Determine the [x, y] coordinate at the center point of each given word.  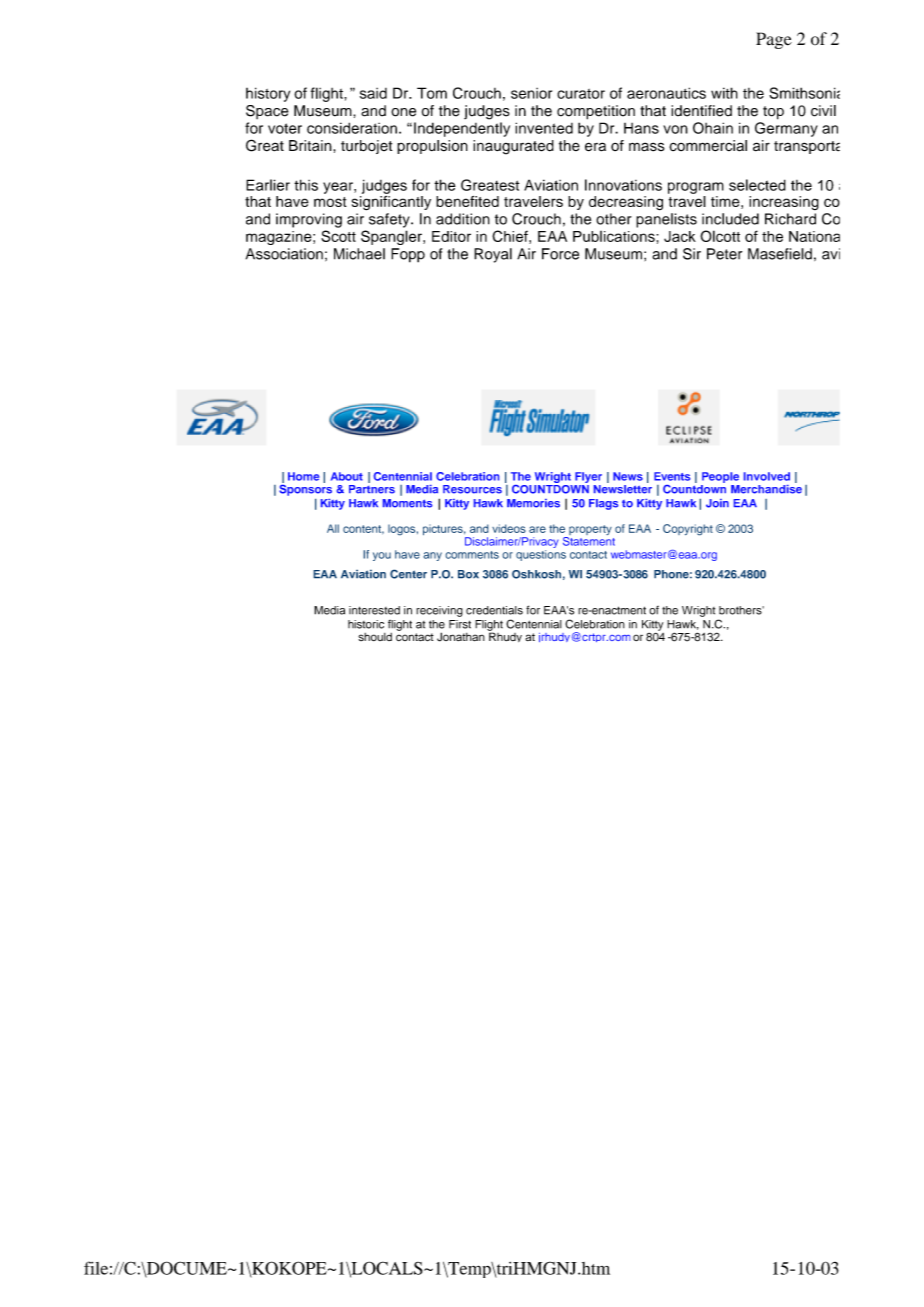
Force [560, 254]
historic [366, 624]
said [373, 93]
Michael [359, 254]
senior [531, 93]
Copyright [688, 530]
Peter [724, 254]
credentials [494, 610]
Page [774, 40]
